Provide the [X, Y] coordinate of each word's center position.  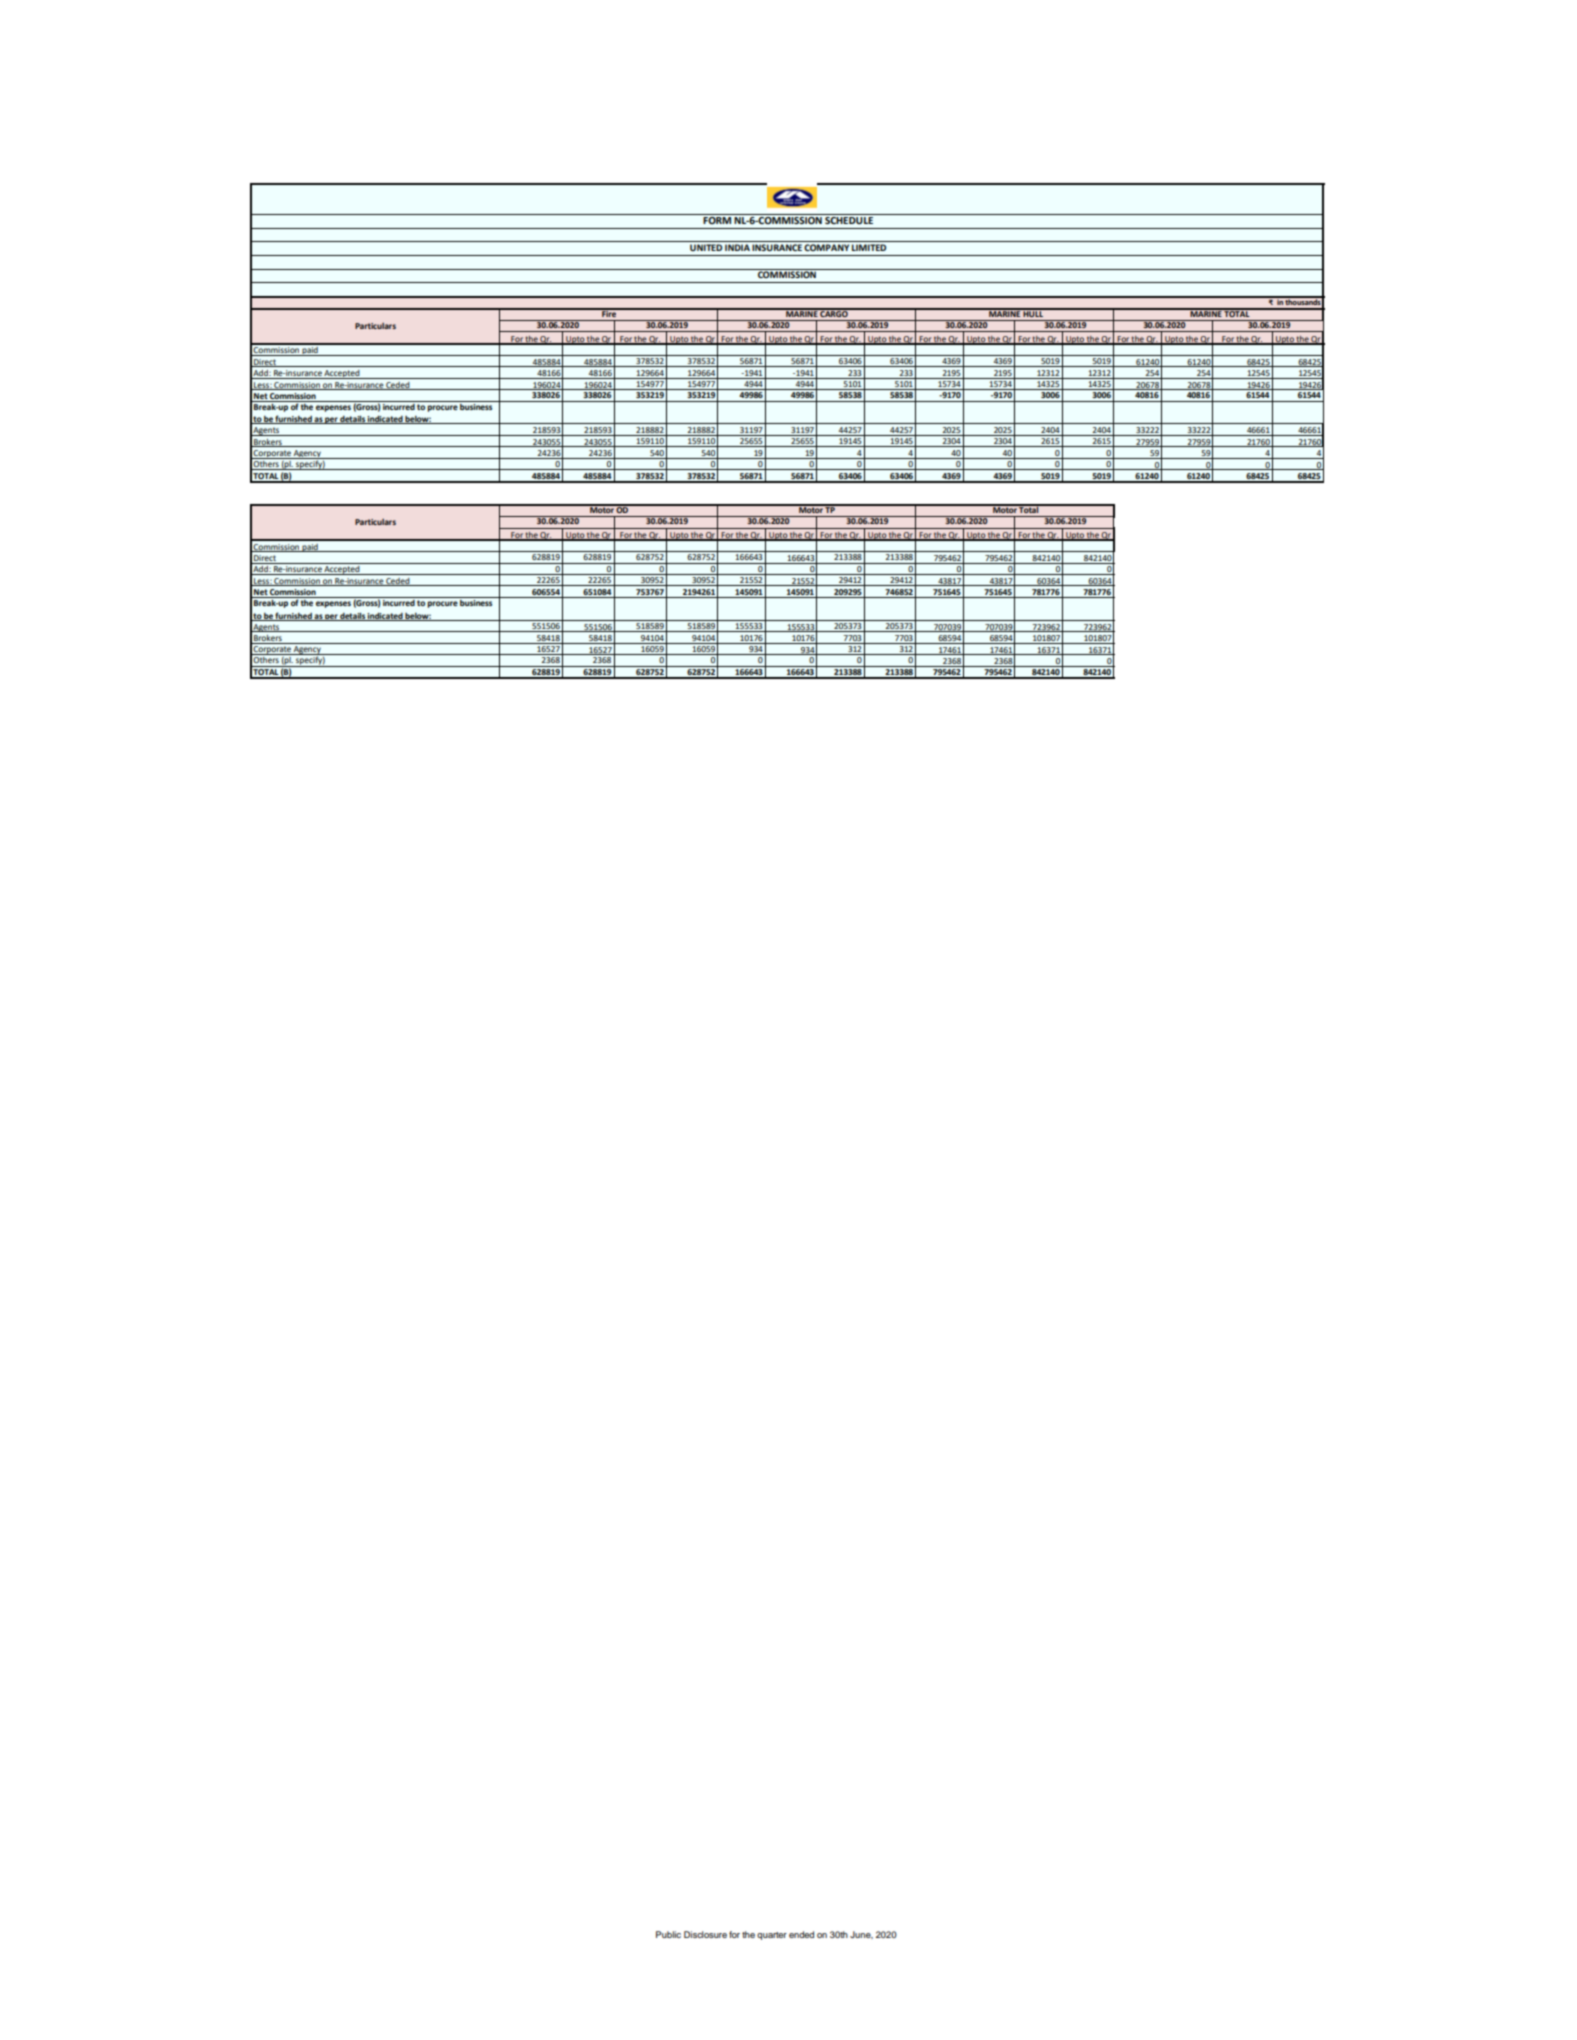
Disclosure [705, 1934]
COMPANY [826, 247]
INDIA [737, 247]
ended [801, 1934]
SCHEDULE [849, 219]
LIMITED [869, 247]
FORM [718, 219]
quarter [772, 1936]
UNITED [706, 247]
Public [668, 1934]
